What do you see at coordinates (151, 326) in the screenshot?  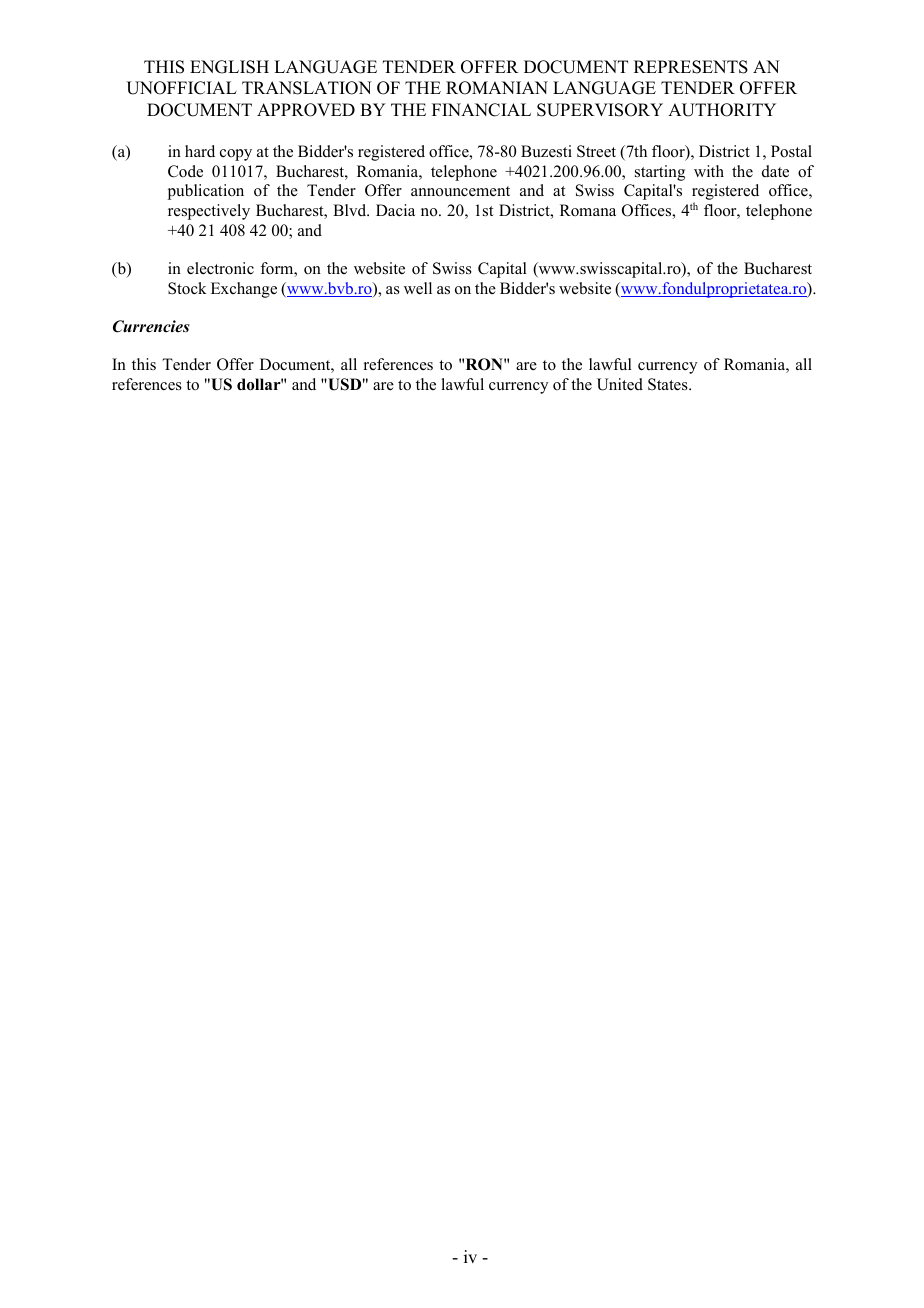 I see `Currencies` at bounding box center [151, 326].
